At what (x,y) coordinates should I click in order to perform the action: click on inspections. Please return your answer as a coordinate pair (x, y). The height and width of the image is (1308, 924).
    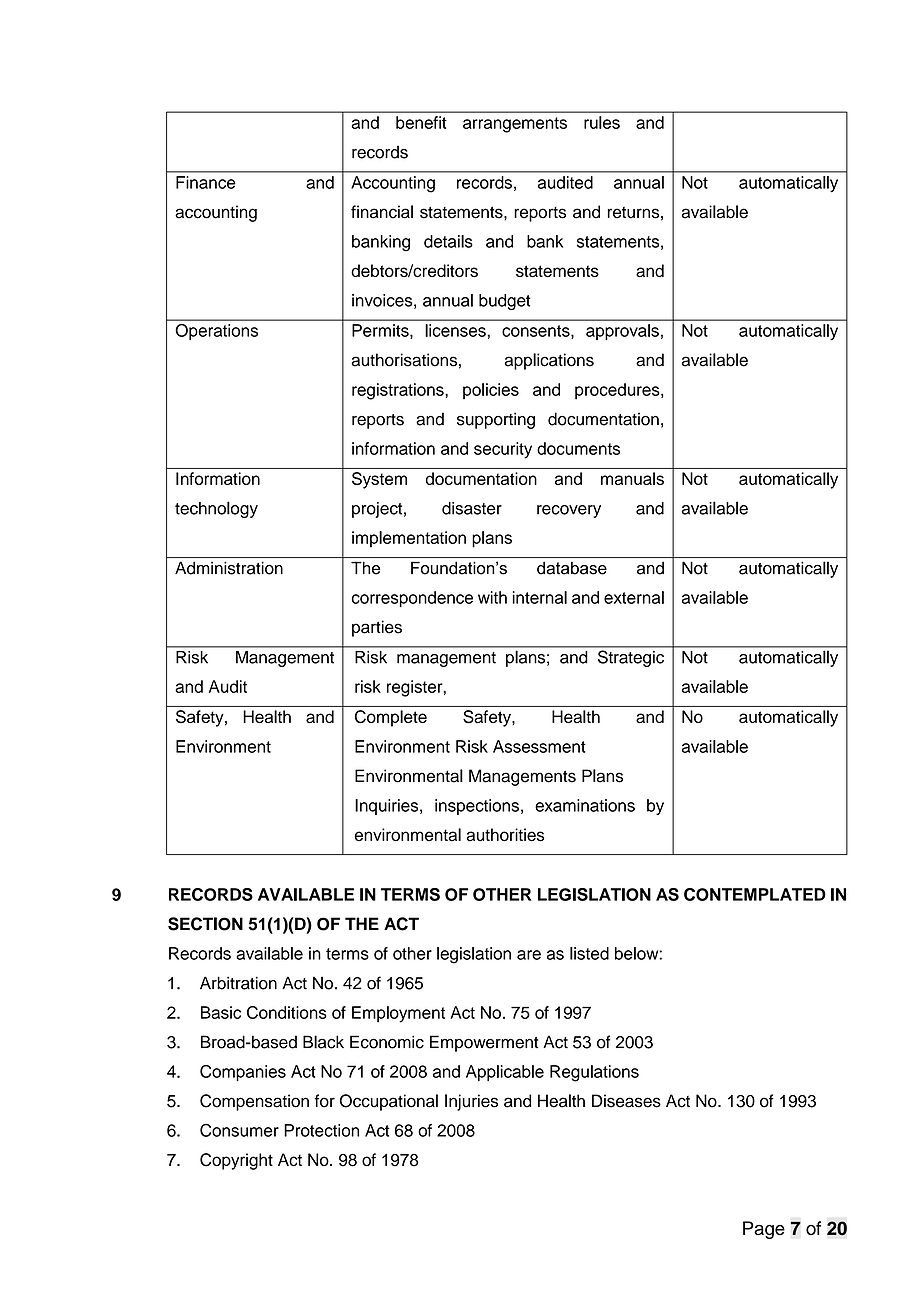
    Looking at the image, I should click on (477, 807).
